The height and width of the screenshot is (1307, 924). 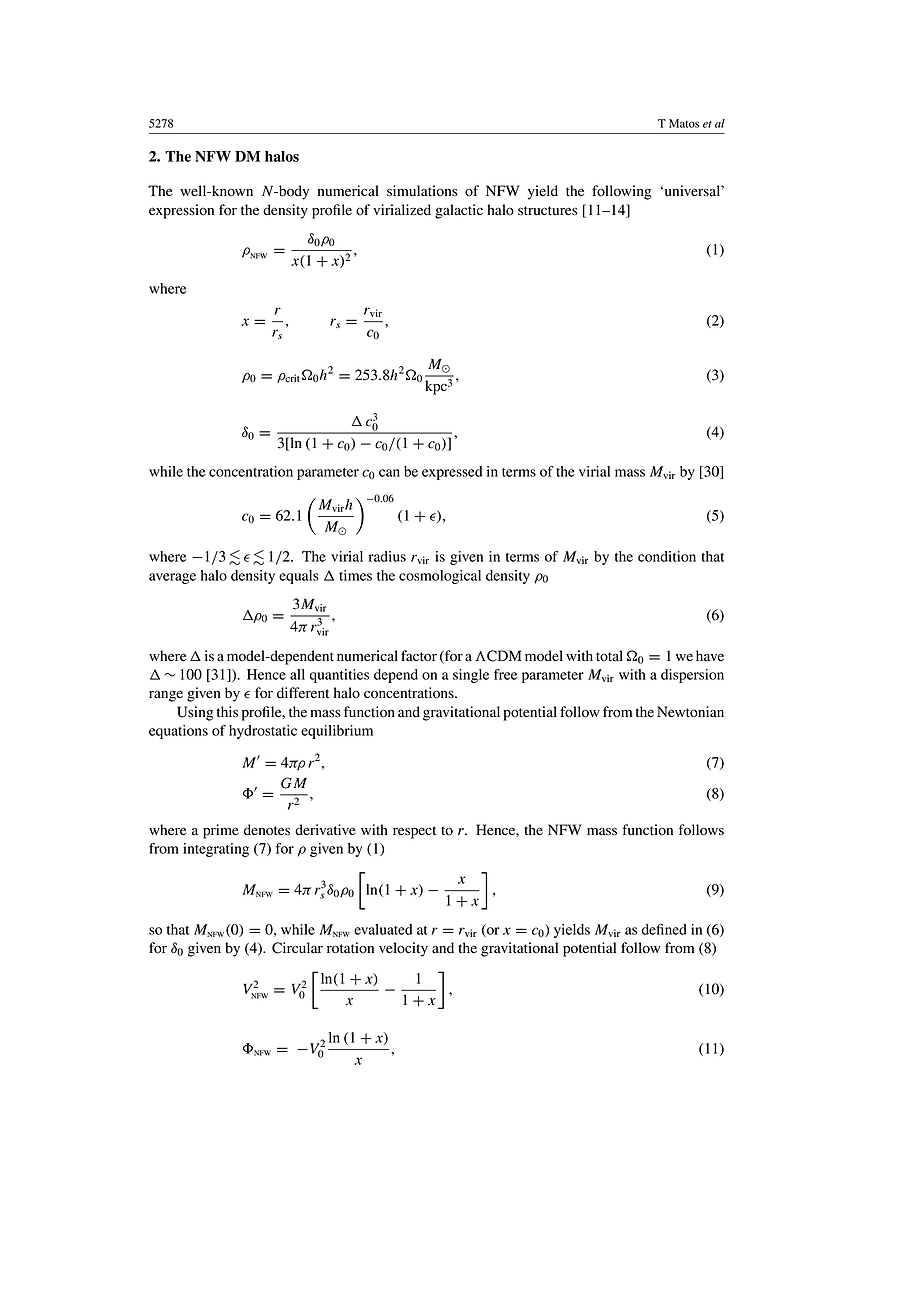 What do you see at coordinates (297, 948) in the screenshot?
I see `Circular` at bounding box center [297, 948].
